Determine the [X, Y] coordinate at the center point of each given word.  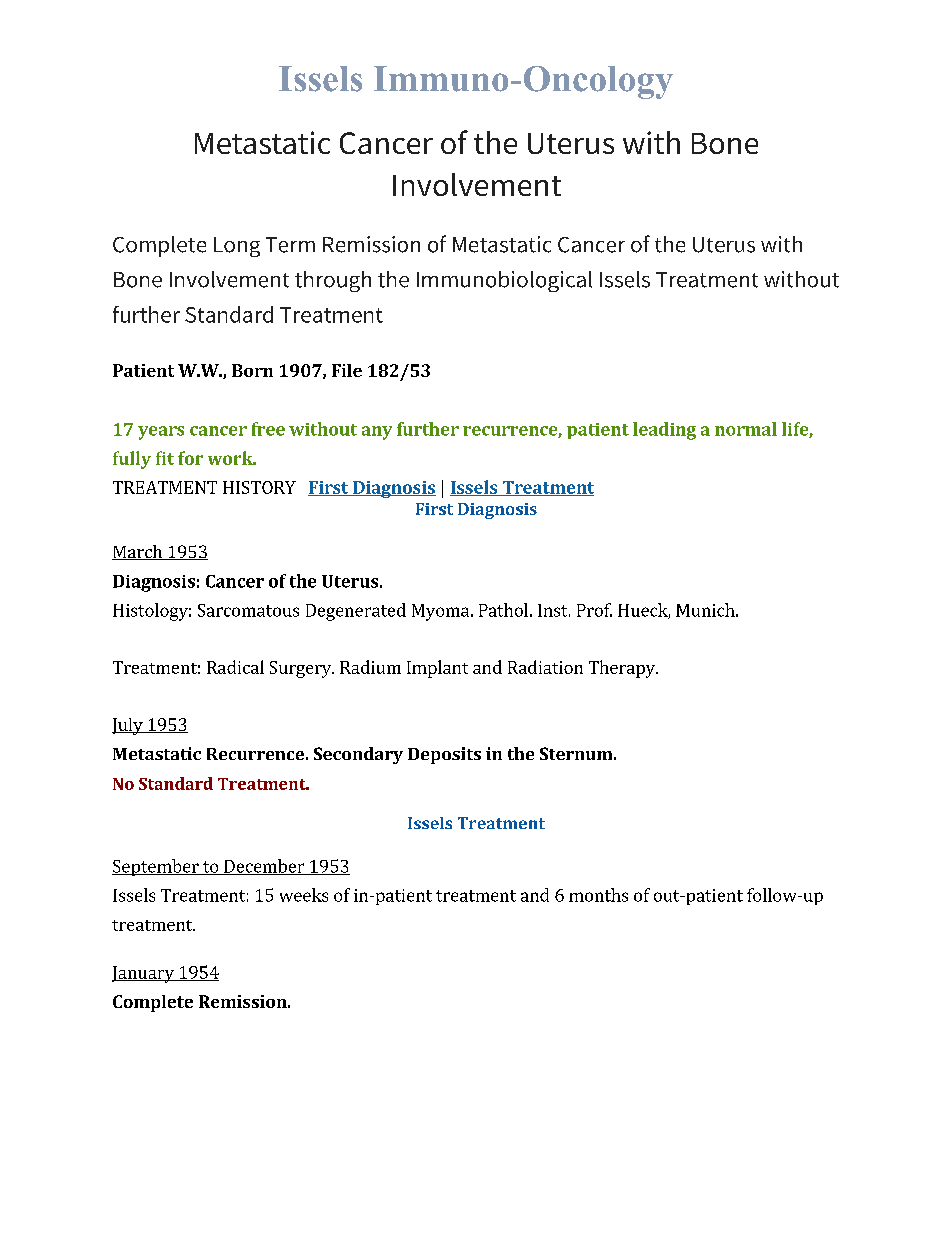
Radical [235, 667]
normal [746, 429]
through [333, 281]
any [377, 433]
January [144, 974]
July [128, 726]
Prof [594, 610]
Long [237, 247]
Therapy [623, 669]
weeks [304, 895]
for [190, 458]
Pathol [503, 610]
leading [664, 431]
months [598, 895]
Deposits [444, 755]
